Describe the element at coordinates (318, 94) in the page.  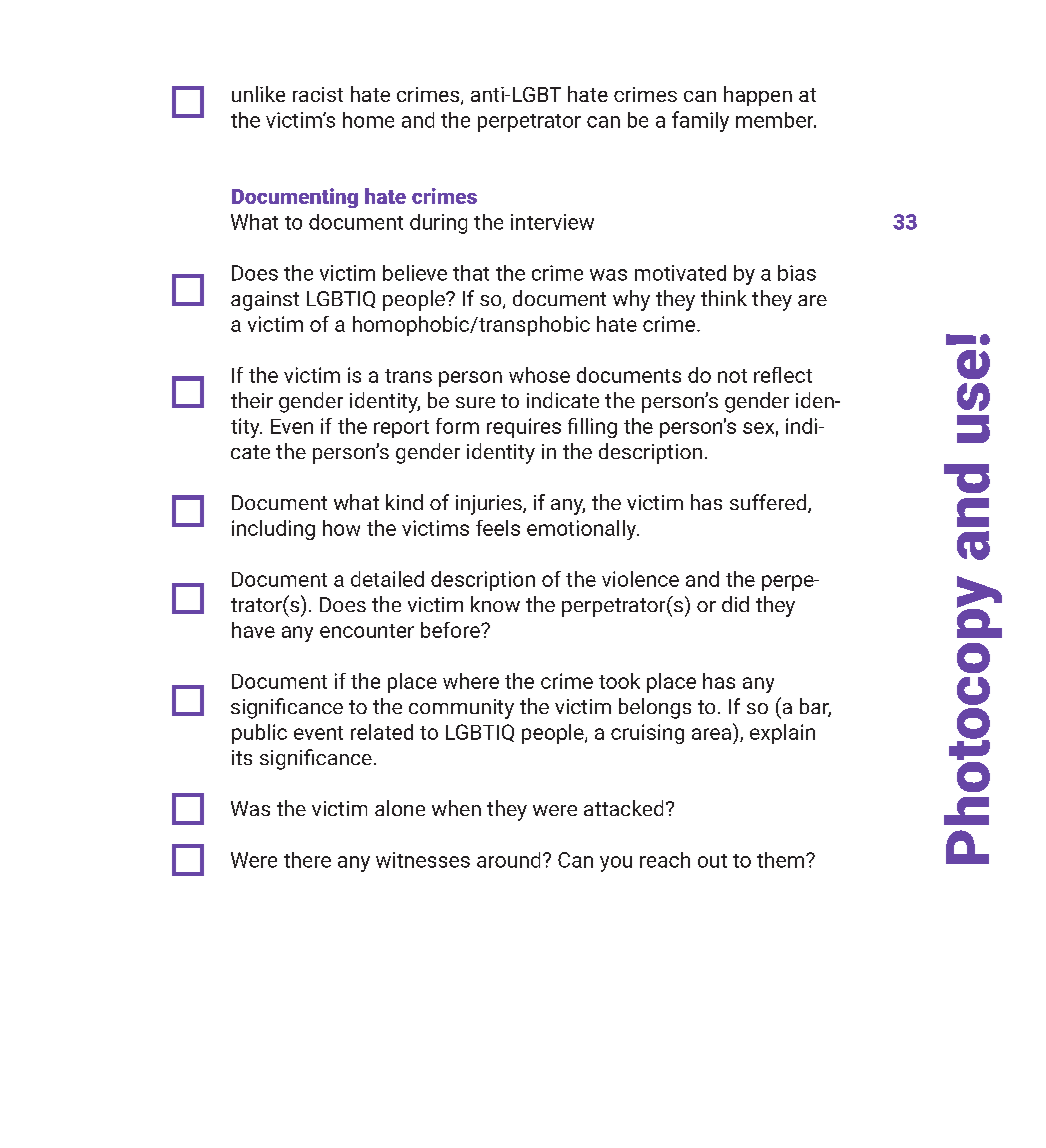
I see `racist` at that location.
